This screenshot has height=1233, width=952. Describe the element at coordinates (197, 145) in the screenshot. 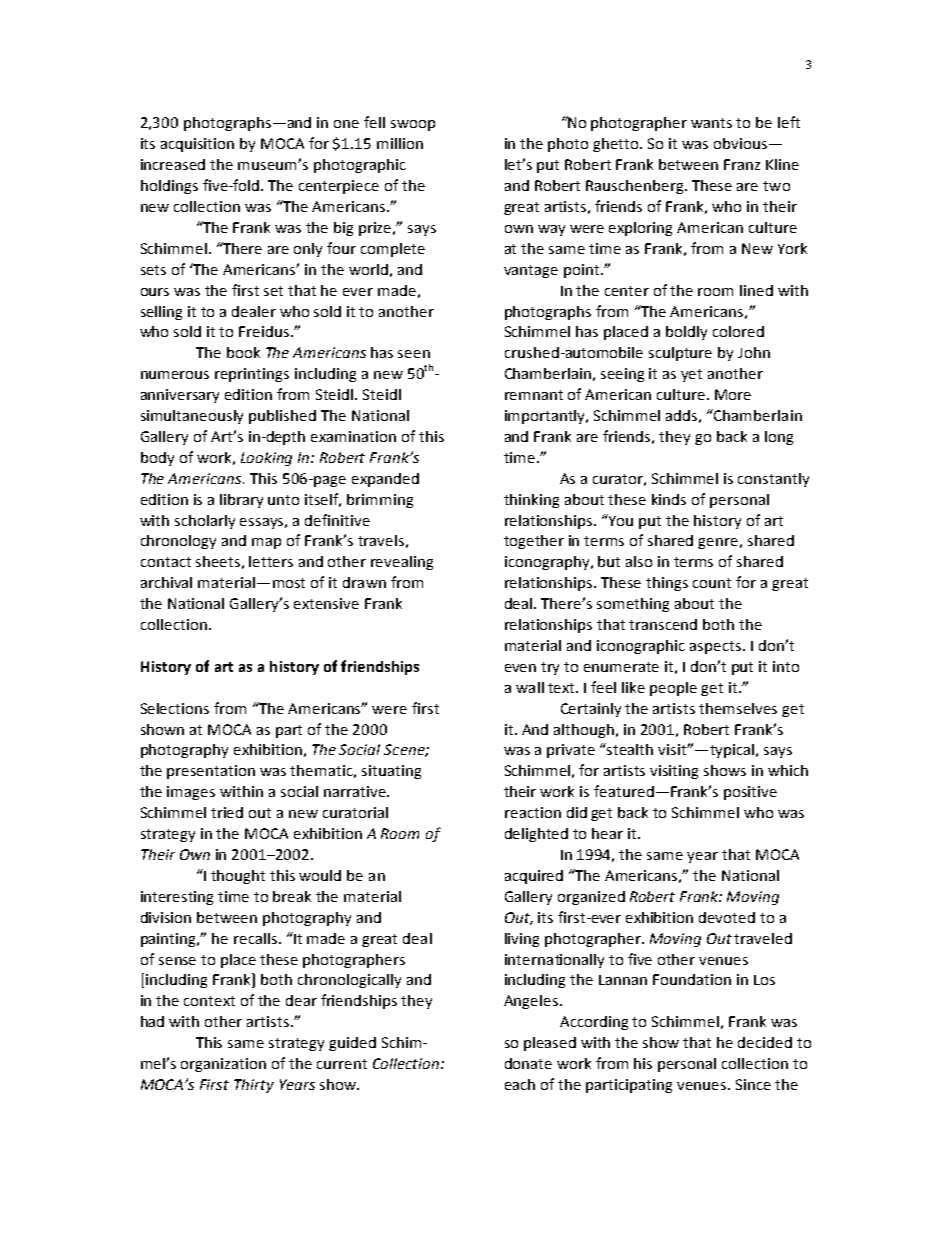

I see `acquisition` at that location.
